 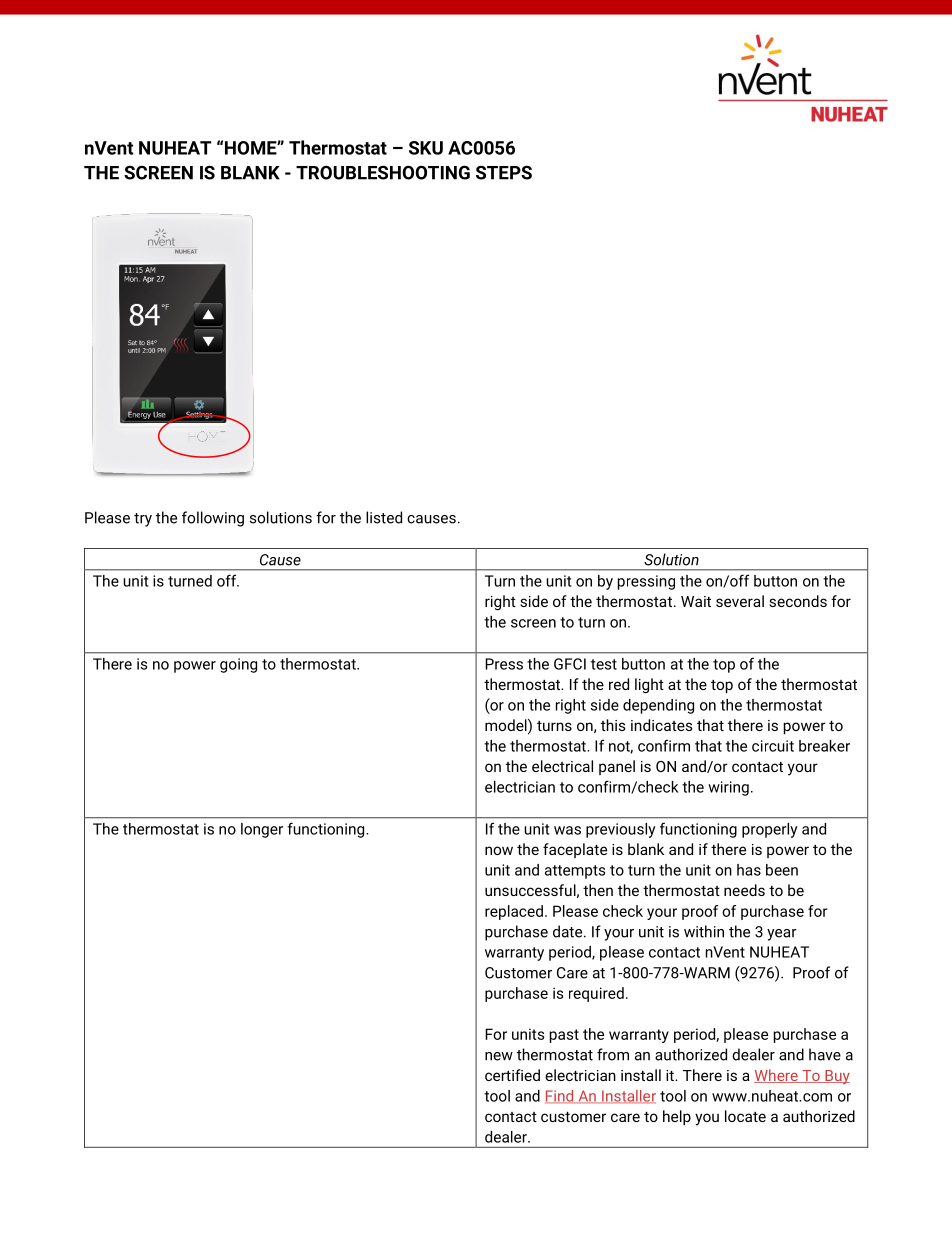 I want to click on listed, so click(x=384, y=517).
